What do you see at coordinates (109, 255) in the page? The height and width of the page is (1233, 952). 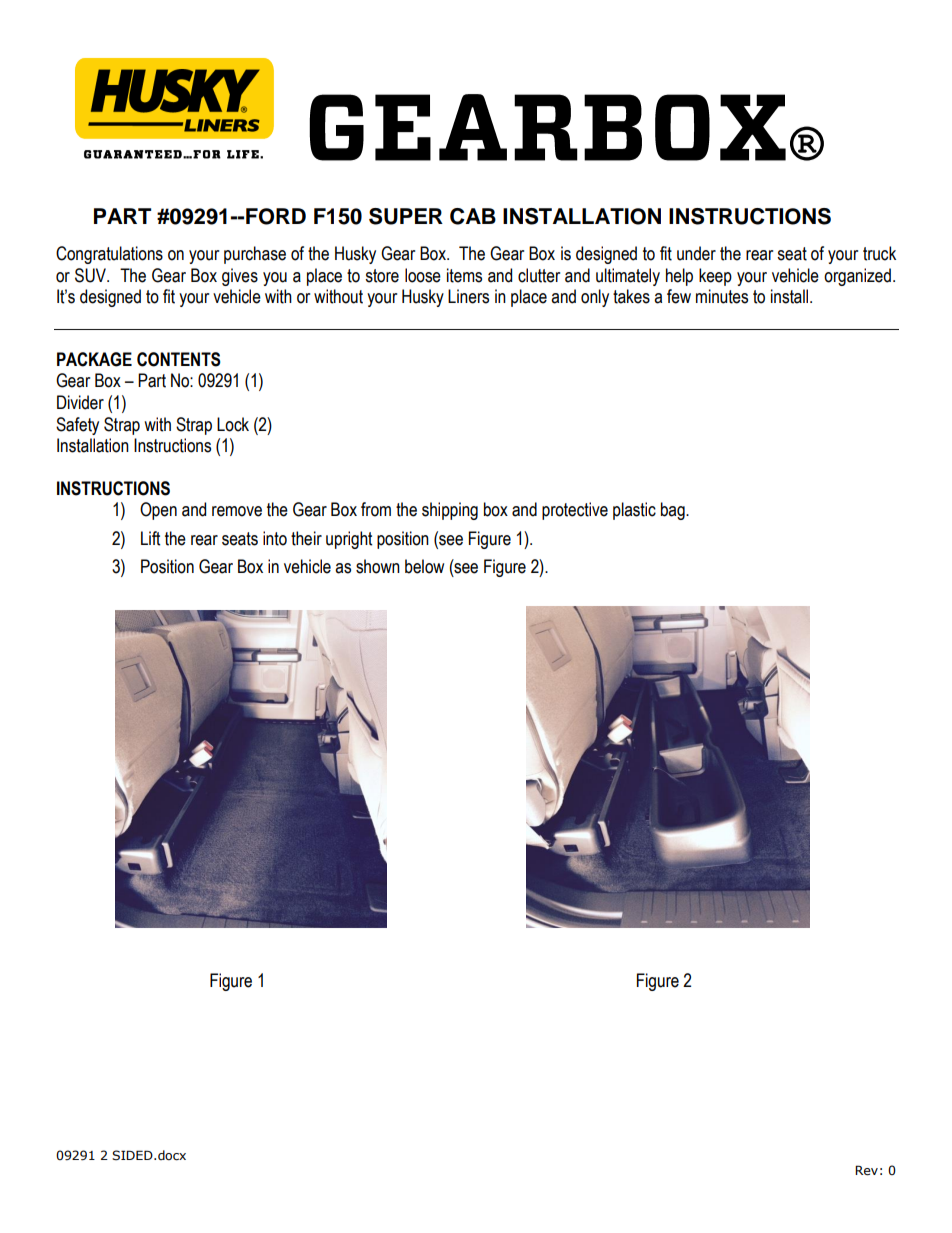 I see `Congratulations` at bounding box center [109, 255].
